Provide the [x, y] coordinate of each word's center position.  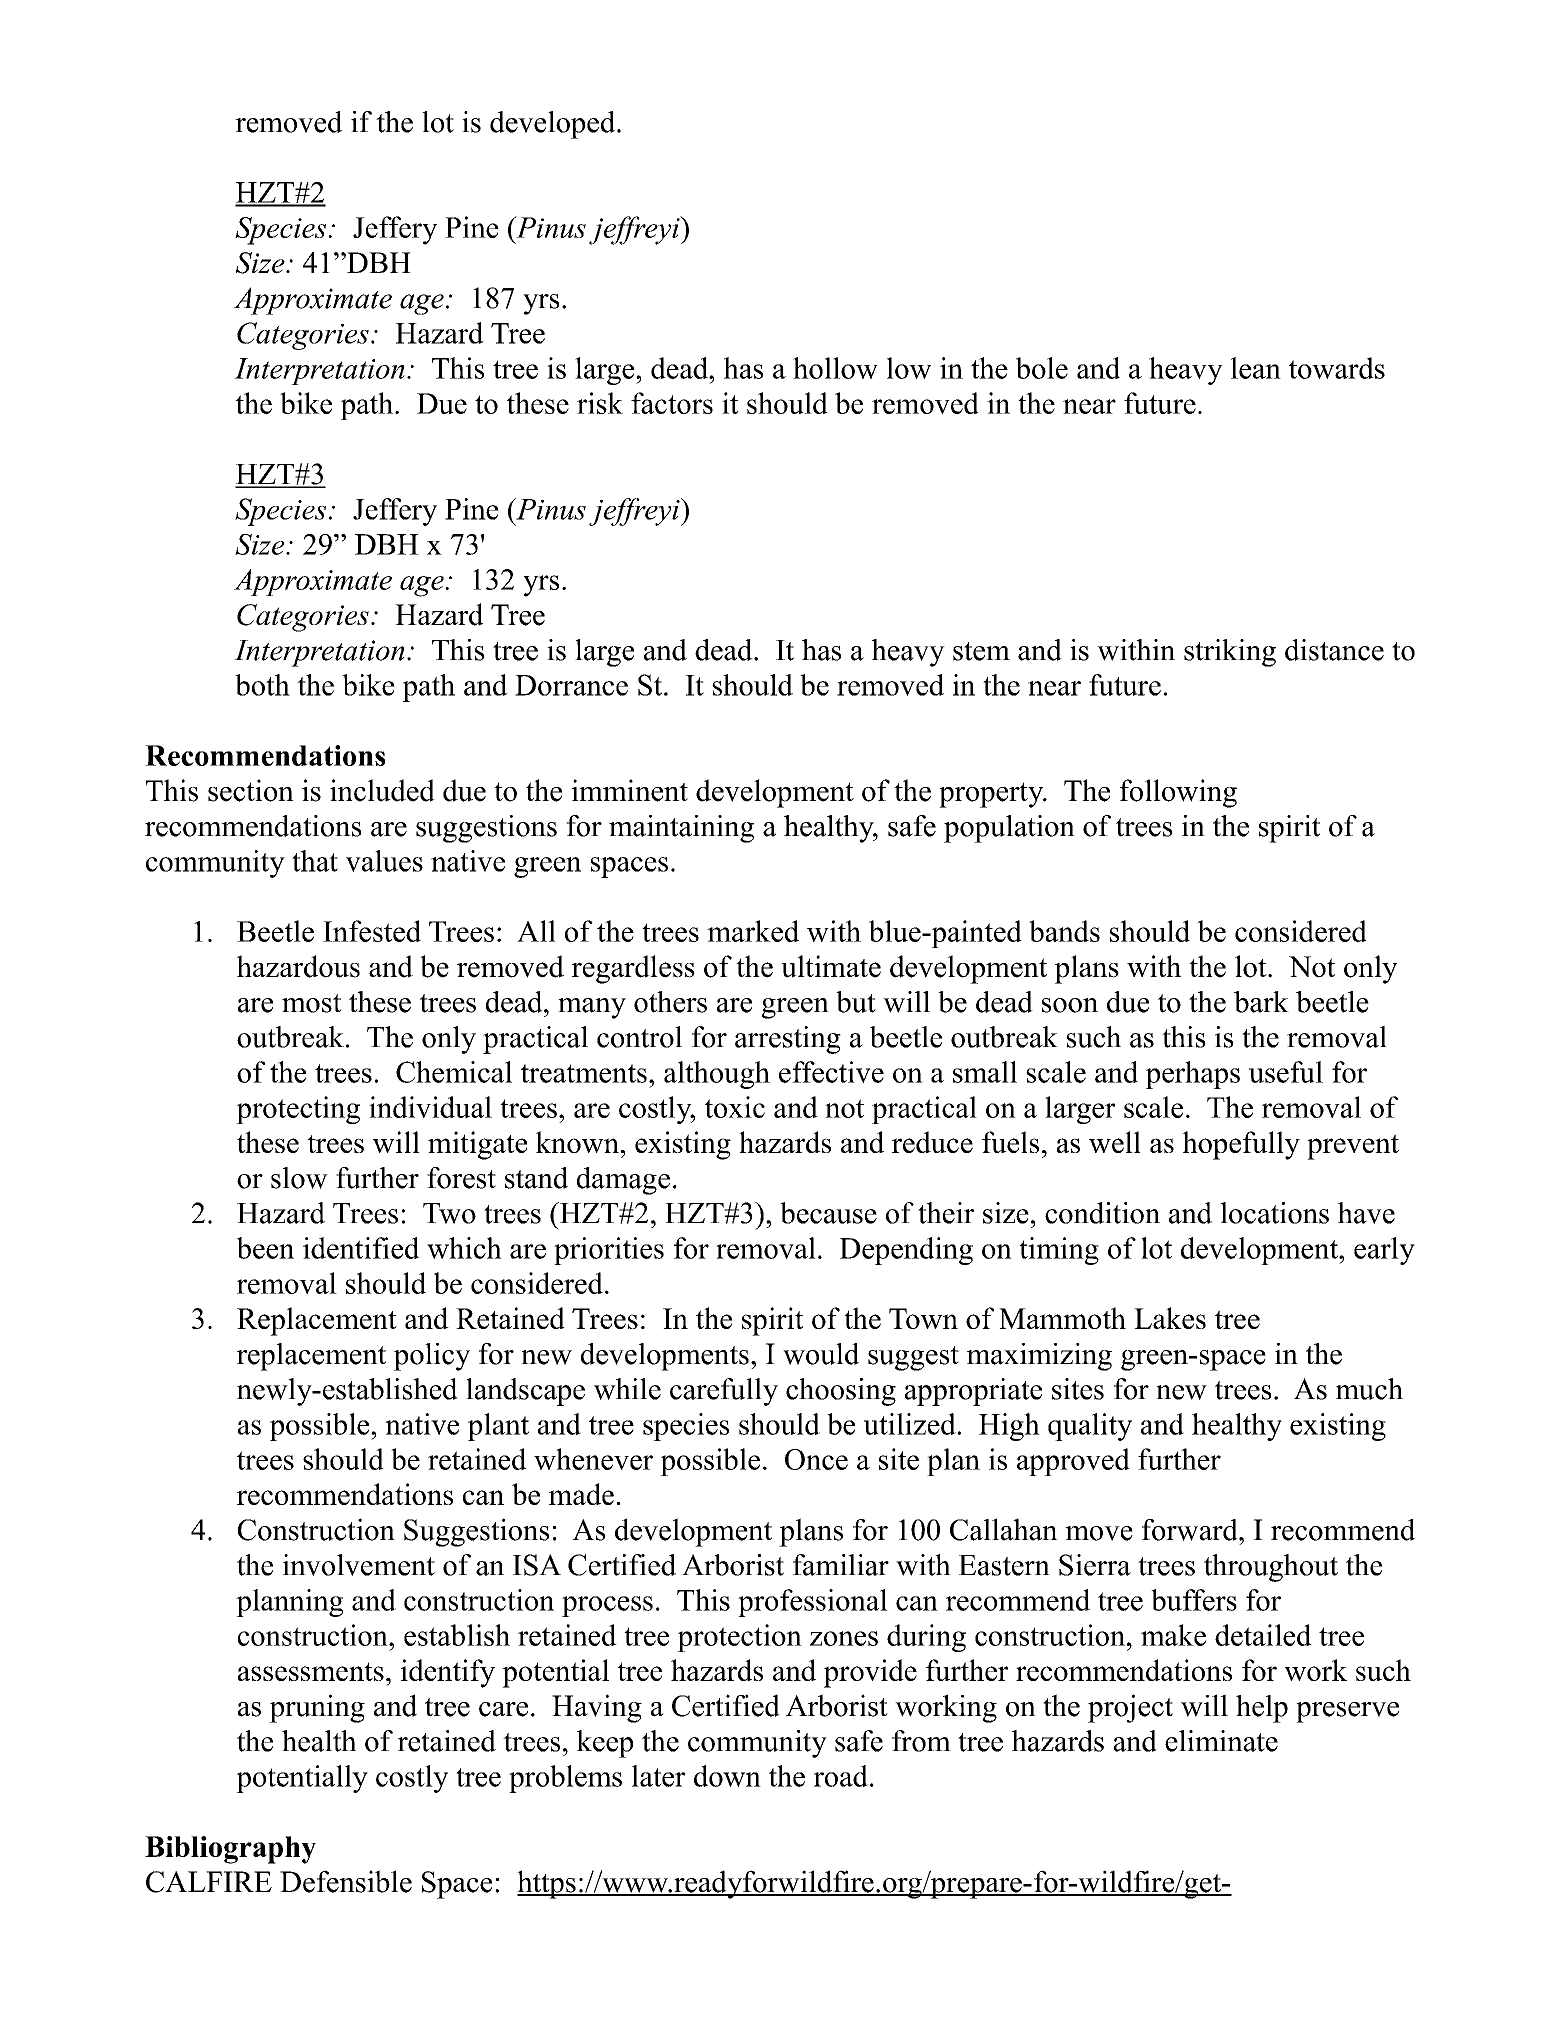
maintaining [681, 829]
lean [1256, 368]
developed [554, 125]
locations [1274, 1213]
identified [361, 1248]
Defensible [346, 1881]
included [382, 790]
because [828, 1213]
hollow [835, 368]
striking [1230, 653]
